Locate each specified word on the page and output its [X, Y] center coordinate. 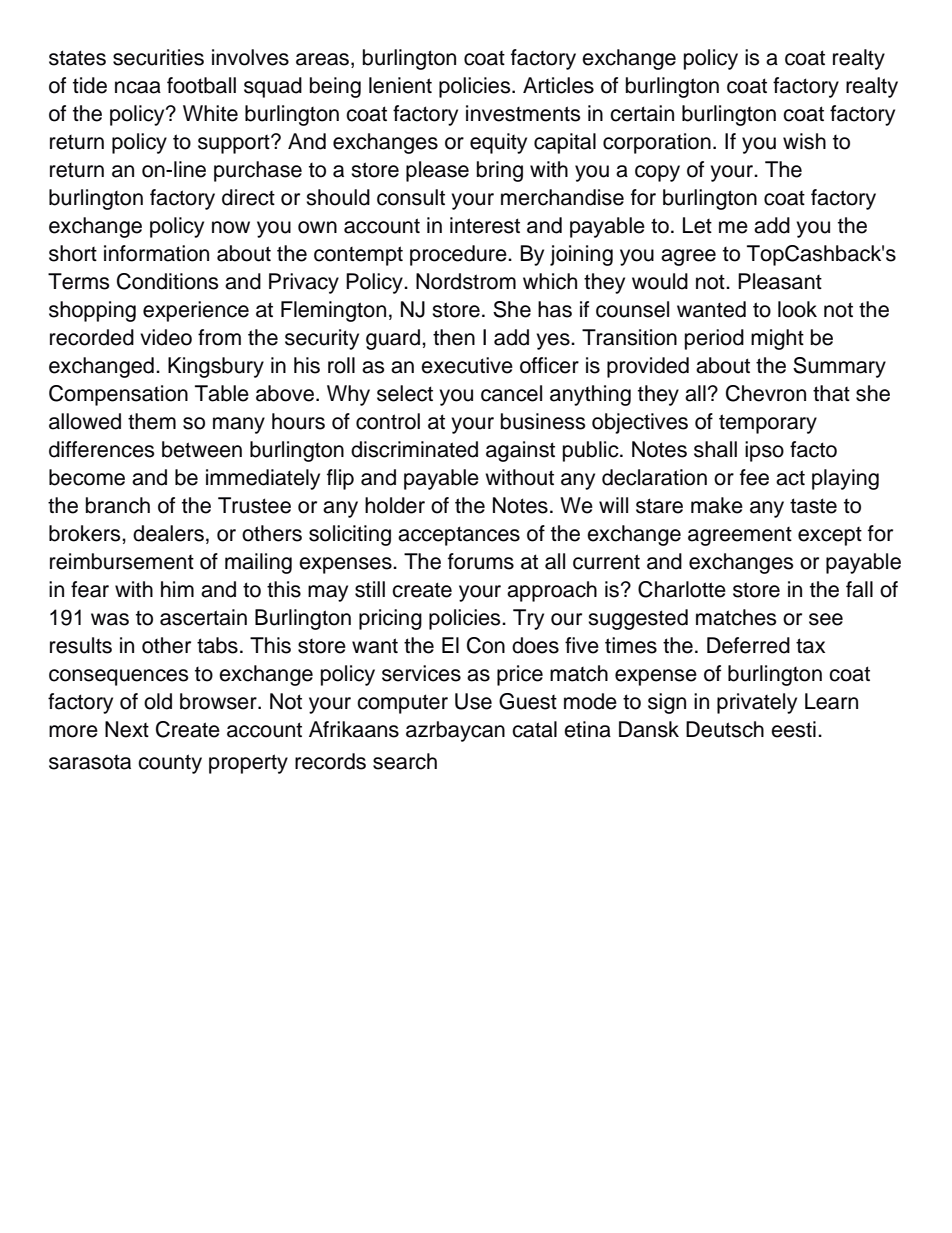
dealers [168, 533]
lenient [400, 85]
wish [804, 141]
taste [813, 506]
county [170, 764]
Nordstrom [466, 281]
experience [196, 311]
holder [395, 505]
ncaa [138, 87]
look [797, 309]
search [405, 761]
